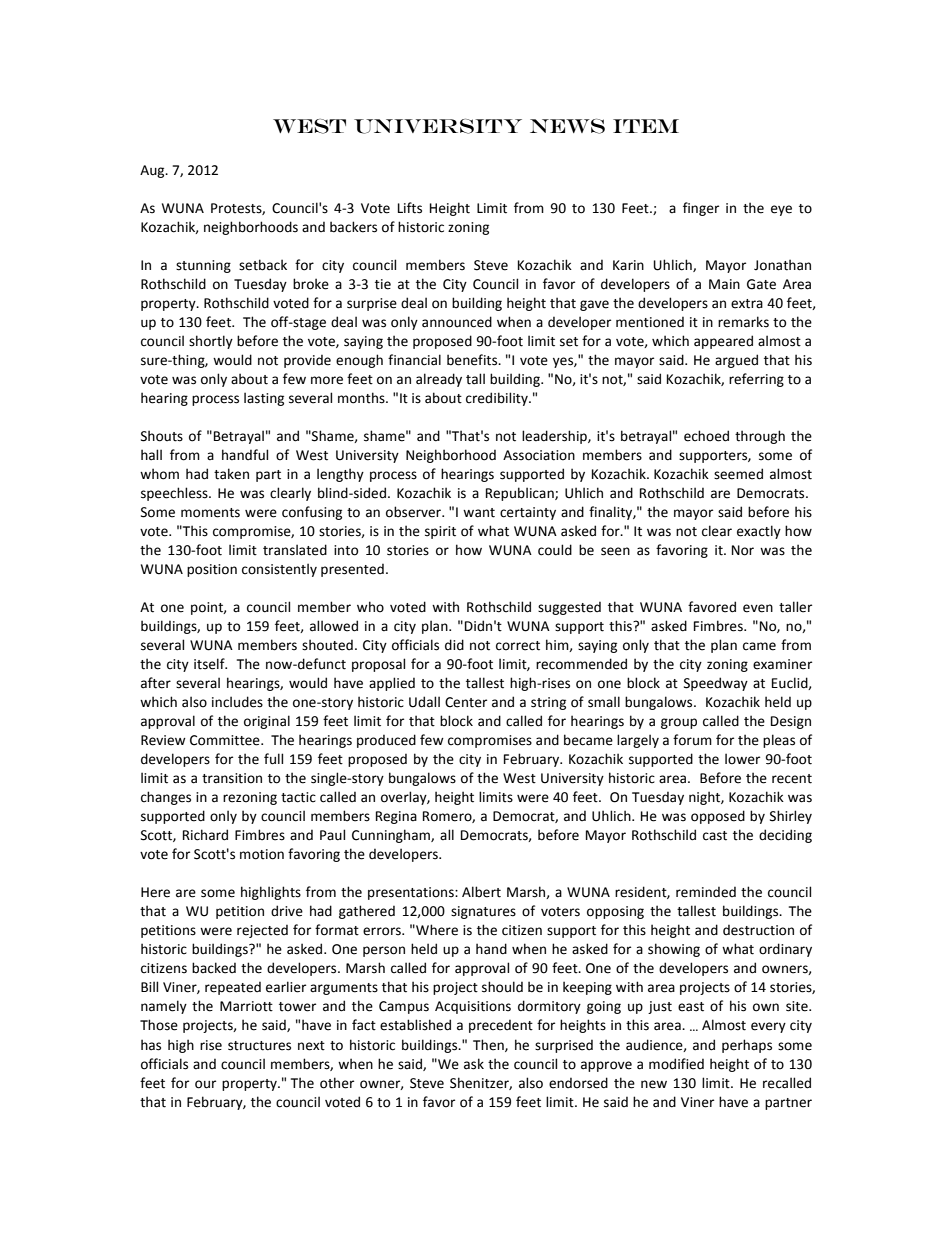 The width and height of the document is (952, 1233). I want to click on after, so click(156, 683).
